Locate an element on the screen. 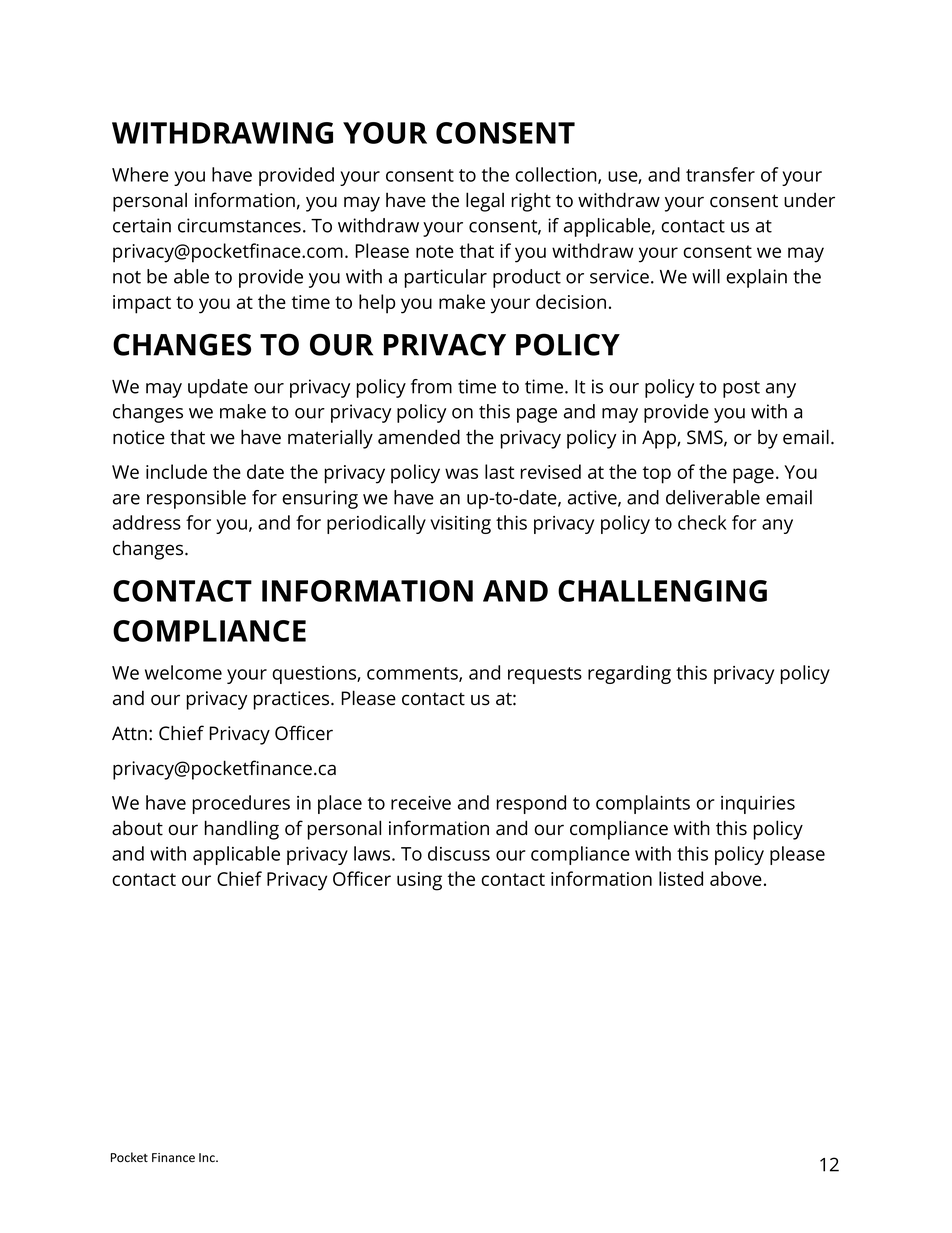  circumstances is located at coordinates (239, 225).
